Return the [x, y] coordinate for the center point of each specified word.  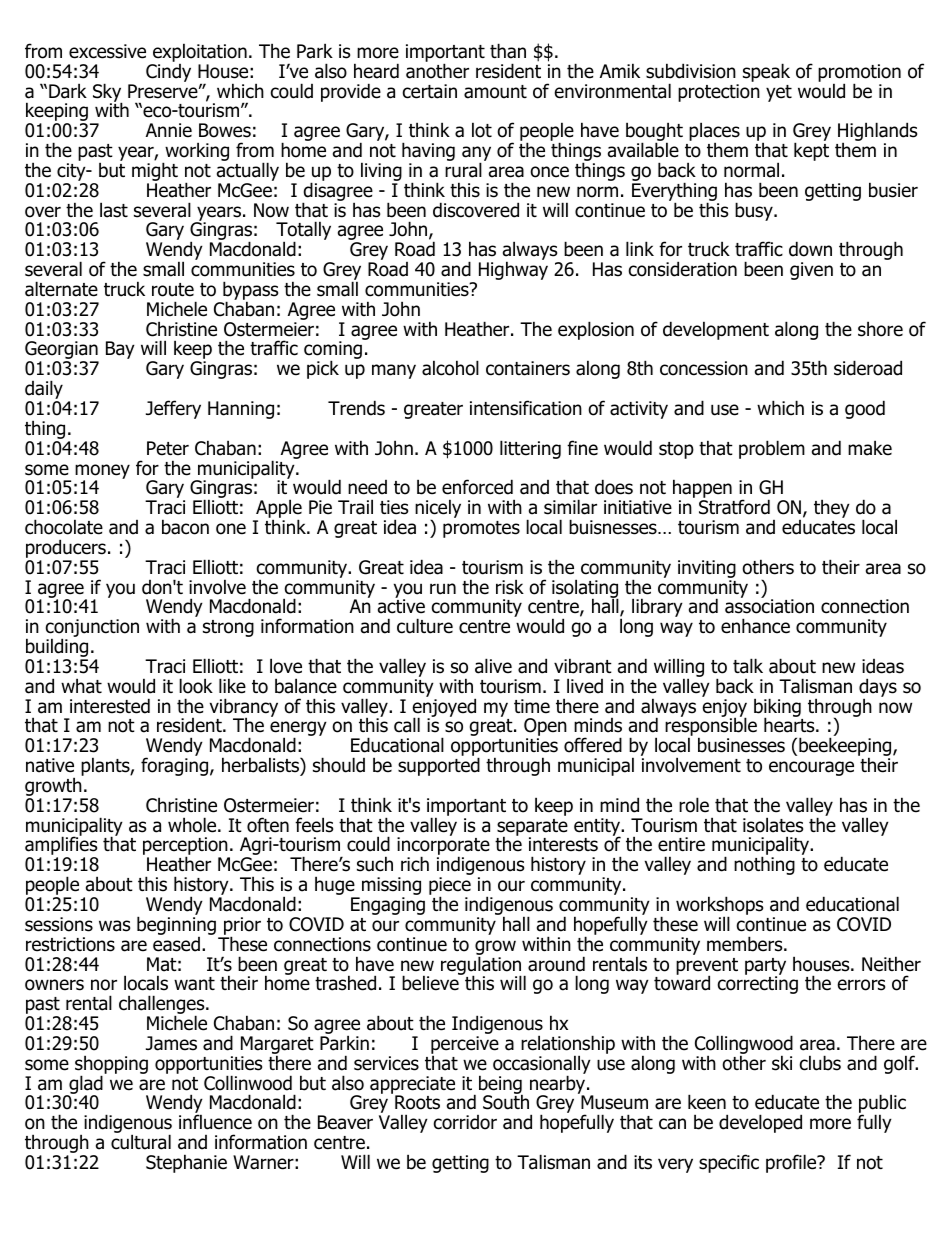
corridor [465, 1122]
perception [186, 847]
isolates [773, 825]
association [769, 606]
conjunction [92, 629]
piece [450, 887]
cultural [141, 1142]
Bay [120, 350]
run [443, 589]
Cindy [168, 73]
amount [495, 92]
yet [779, 93]
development [716, 330]
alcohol [450, 368]
